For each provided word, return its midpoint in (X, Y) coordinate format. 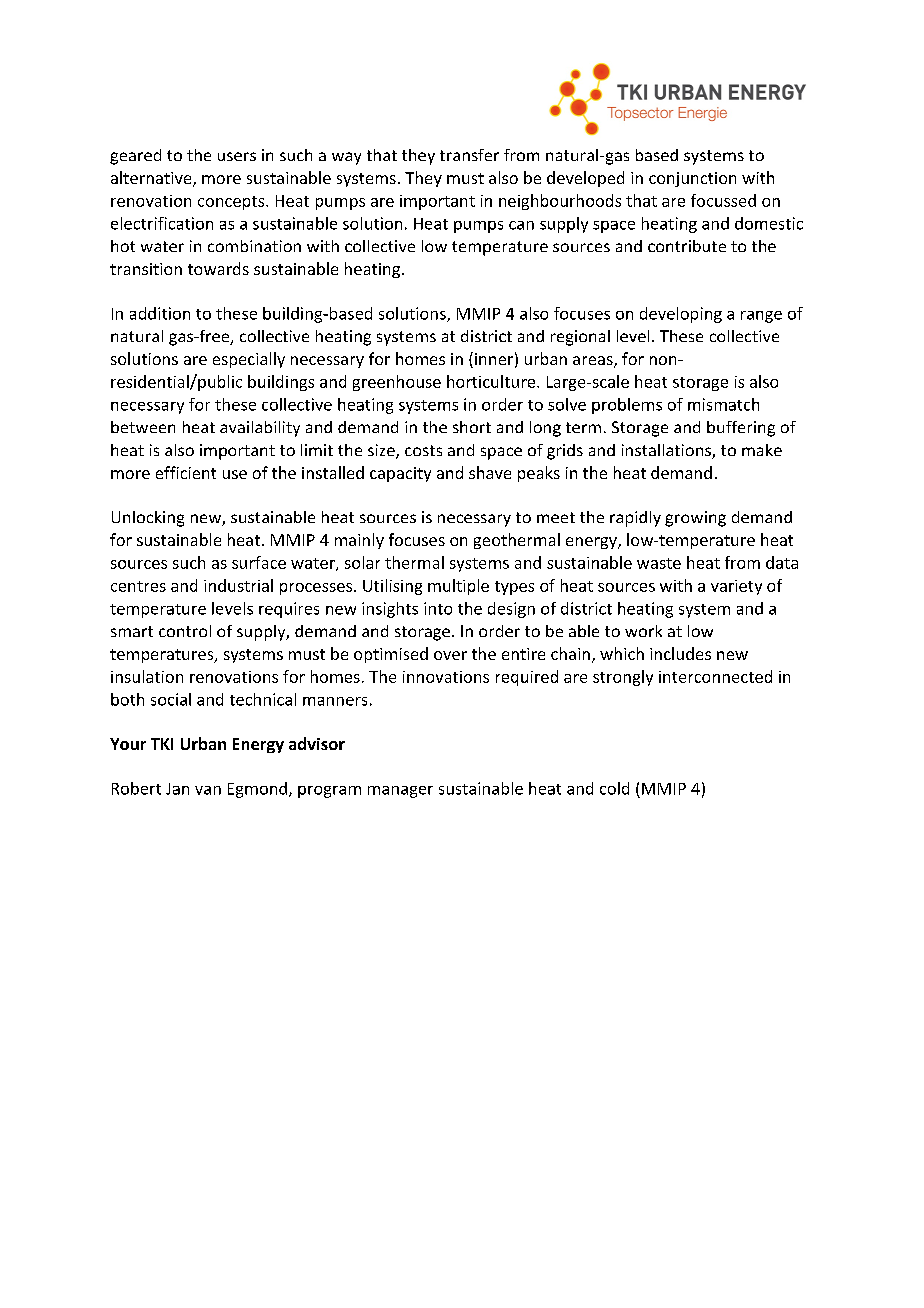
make (762, 450)
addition (160, 313)
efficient (186, 472)
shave (490, 472)
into (438, 608)
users (237, 156)
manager (400, 792)
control (185, 631)
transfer (469, 155)
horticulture (492, 381)
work (643, 631)
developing (681, 315)
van (208, 790)
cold (614, 788)
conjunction (692, 179)
